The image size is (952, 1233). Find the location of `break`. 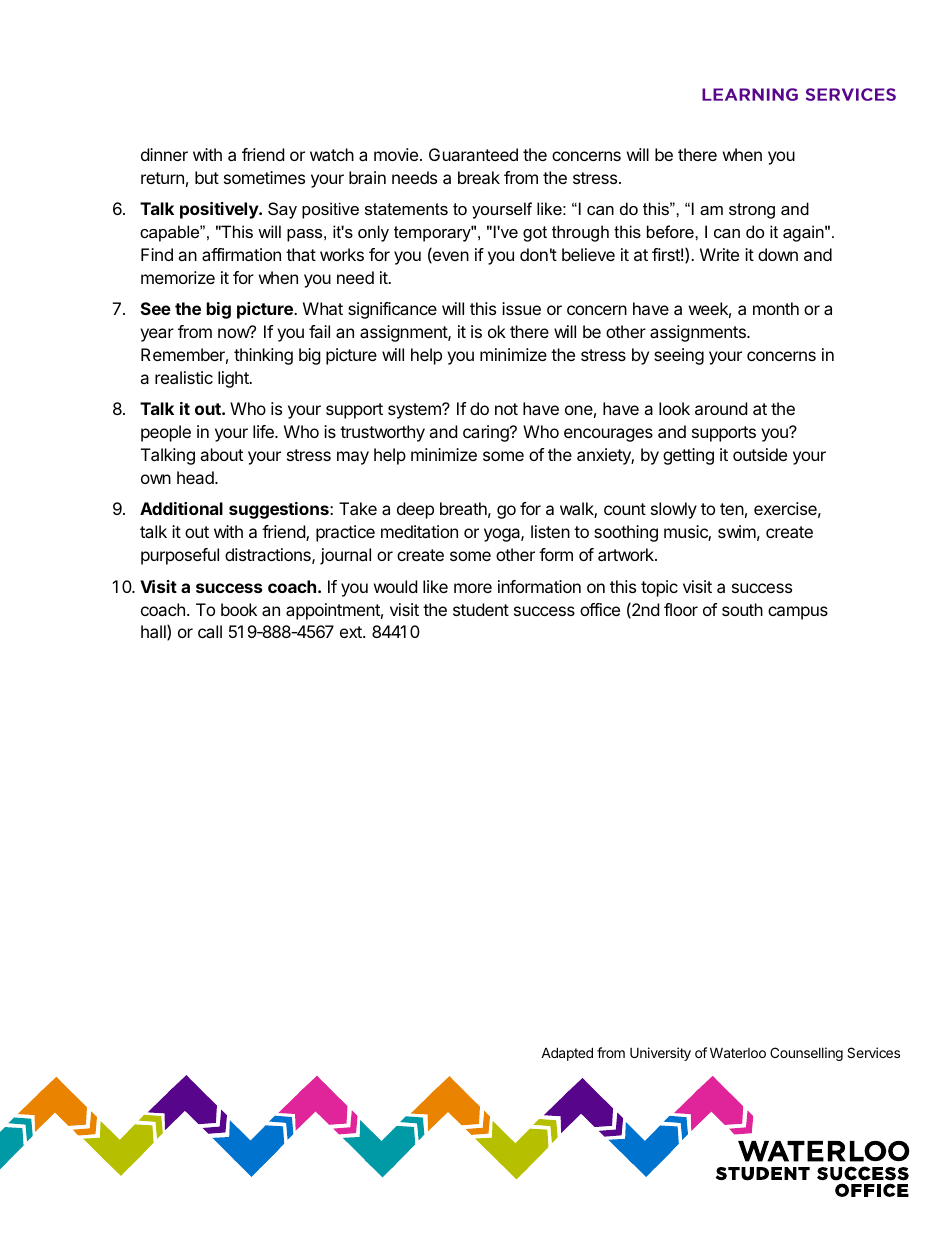

break is located at coordinates (479, 177).
